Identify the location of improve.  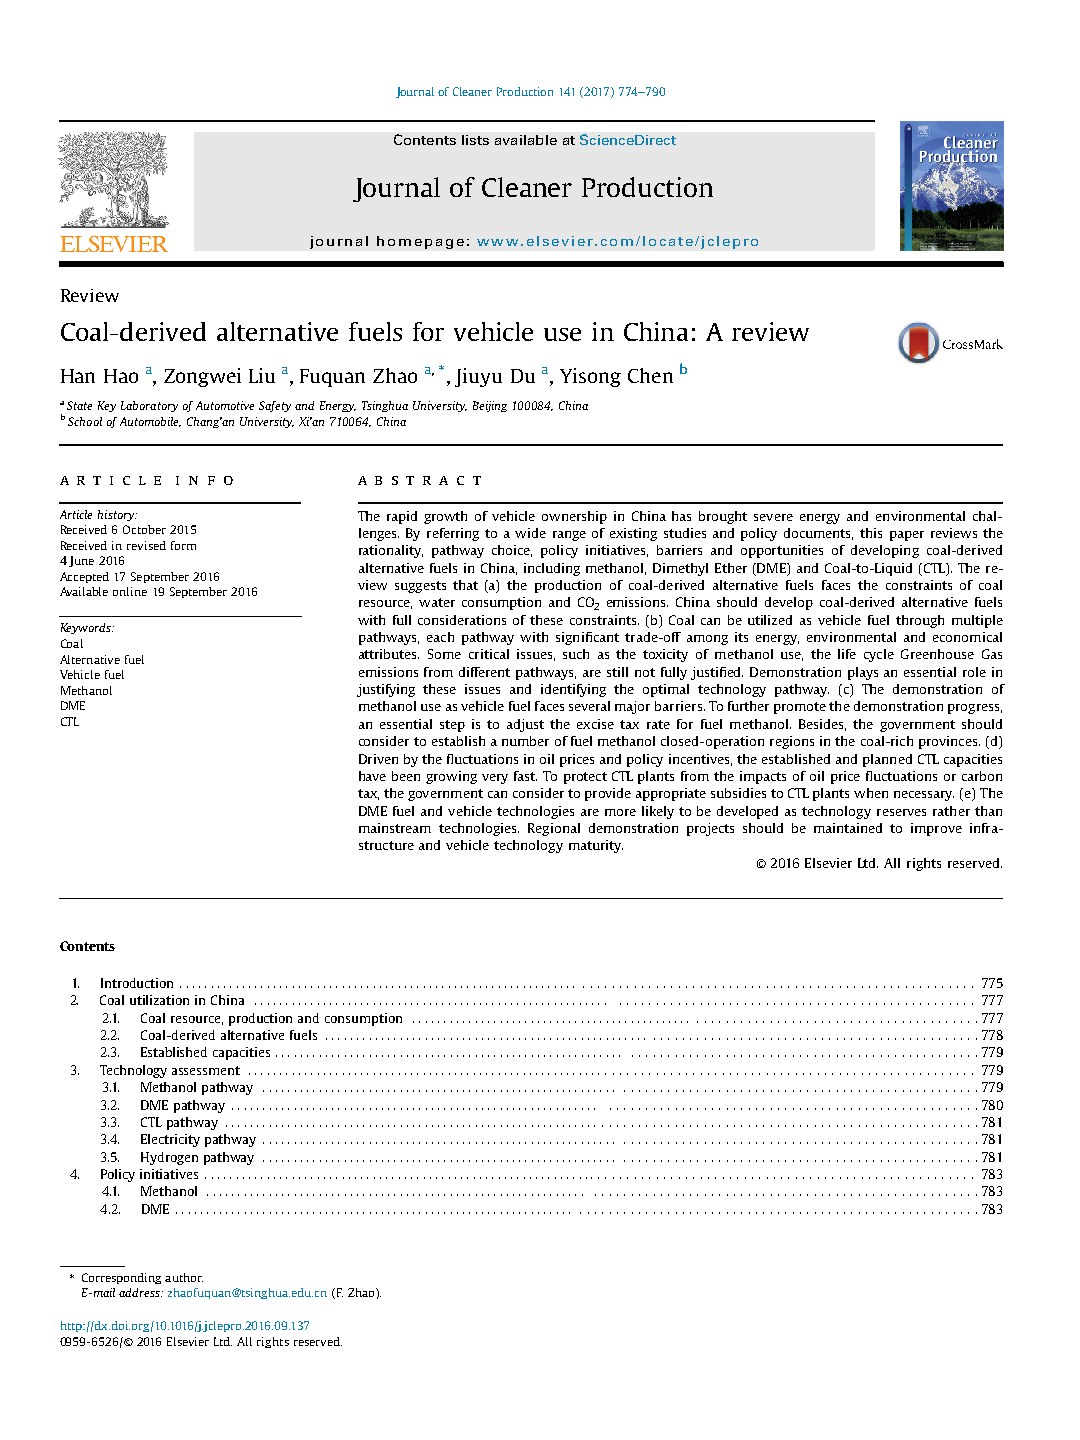
(936, 829).
